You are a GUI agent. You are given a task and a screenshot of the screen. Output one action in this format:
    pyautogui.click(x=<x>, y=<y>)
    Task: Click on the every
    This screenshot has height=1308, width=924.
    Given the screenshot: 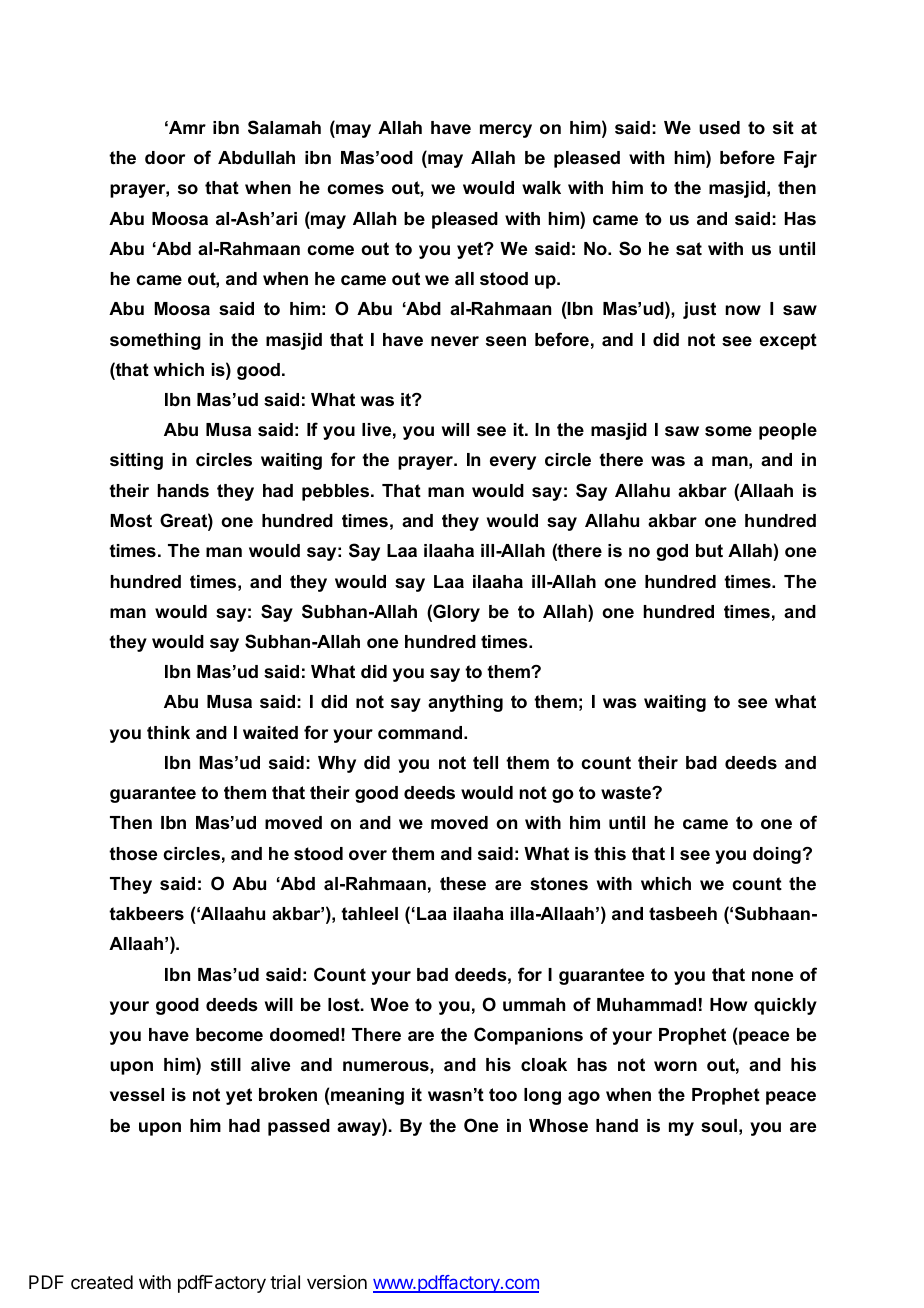 What is the action you would take?
    pyautogui.click(x=513, y=463)
